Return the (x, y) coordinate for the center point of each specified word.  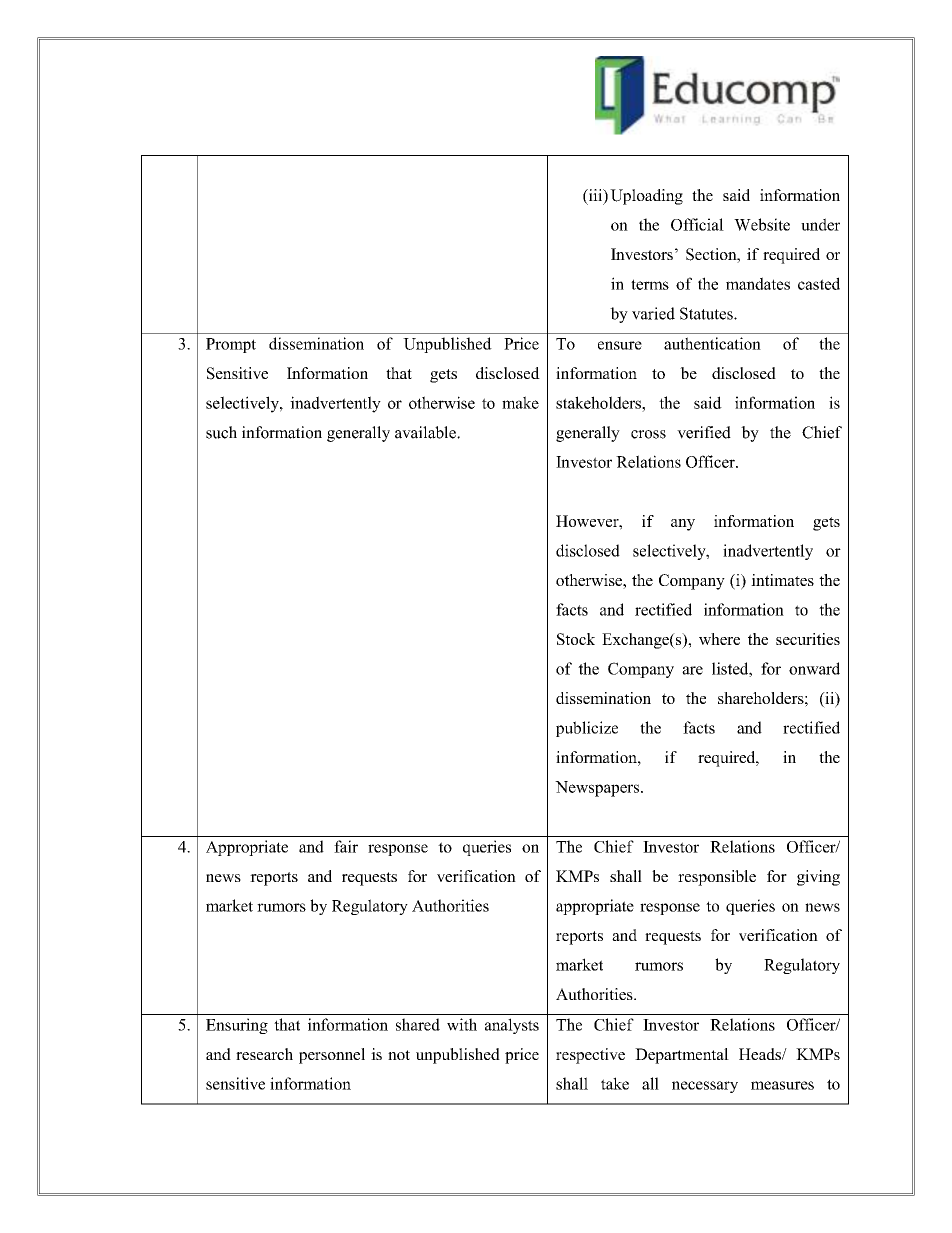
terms (650, 284)
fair (346, 846)
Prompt (231, 345)
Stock (576, 639)
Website (762, 224)
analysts (512, 1026)
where (719, 639)
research (264, 1054)
